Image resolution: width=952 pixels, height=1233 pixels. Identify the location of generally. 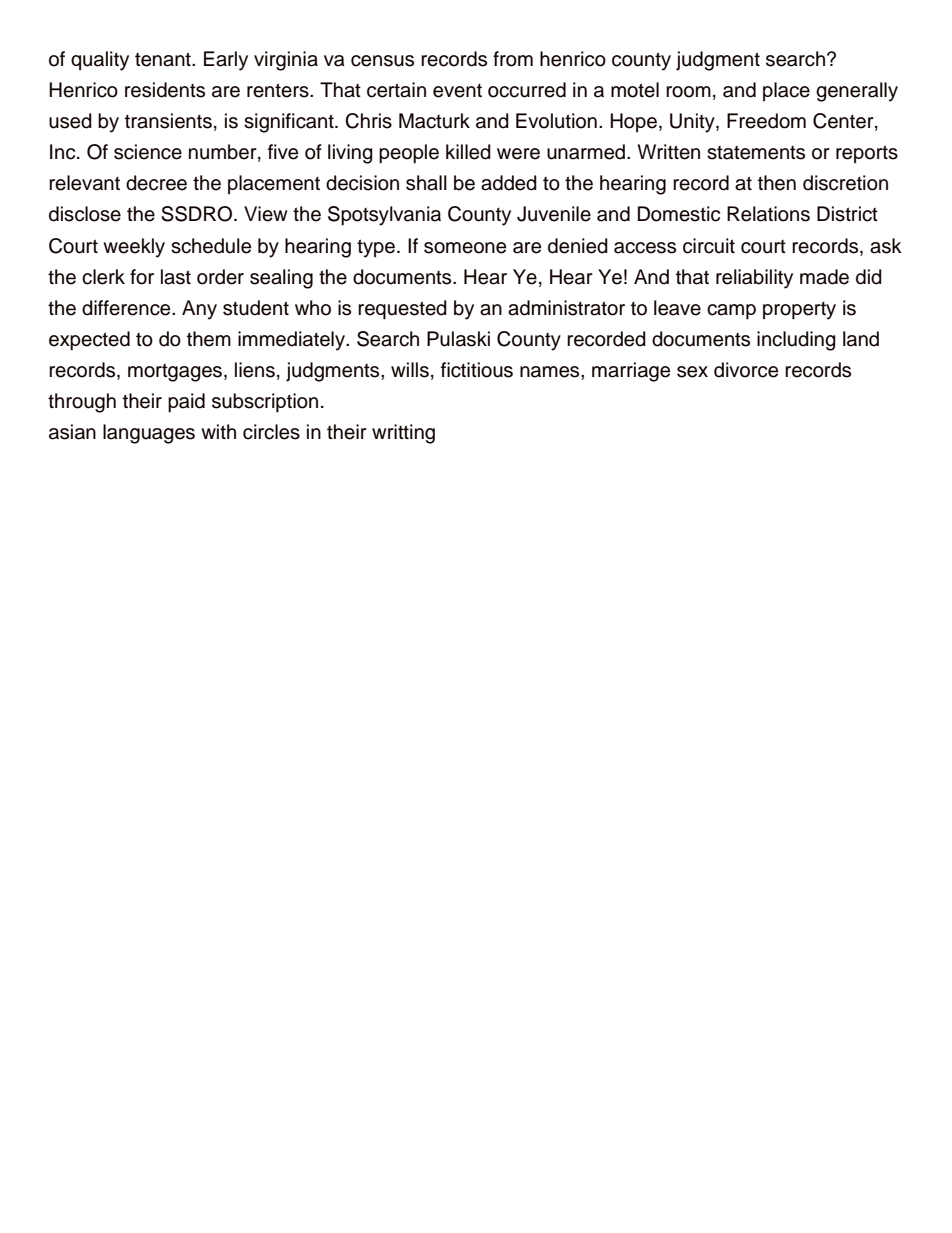
(857, 92).
